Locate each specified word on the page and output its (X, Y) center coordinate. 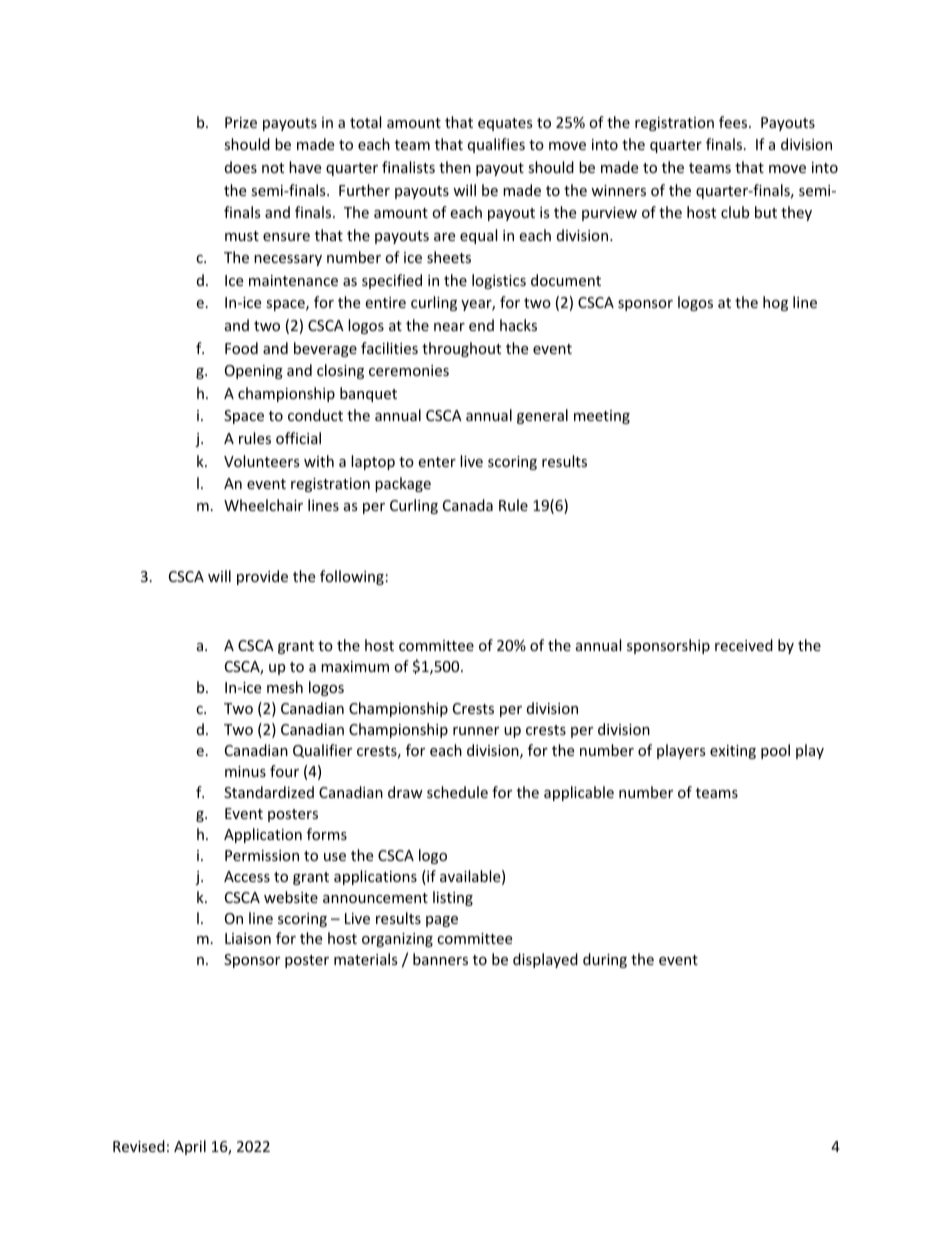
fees (734, 122)
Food (241, 348)
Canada (468, 505)
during (605, 960)
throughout (461, 349)
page (442, 921)
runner (476, 731)
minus (245, 771)
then (455, 167)
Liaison (248, 938)
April (190, 1147)
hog (775, 303)
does (241, 167)
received (744, 645)
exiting (733, 752)
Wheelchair (263, 505)
